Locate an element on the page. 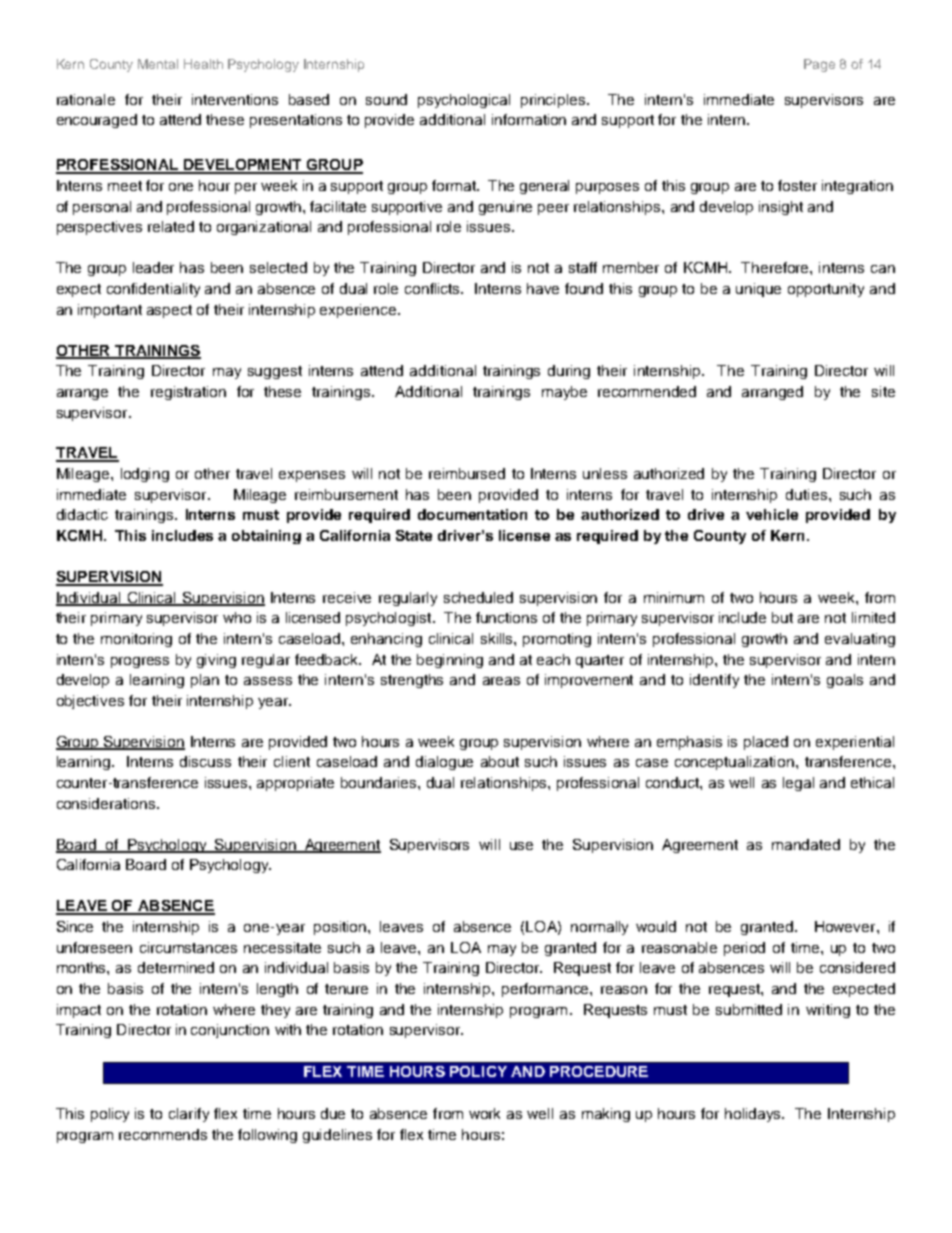  during is located at coordinates (569, 372).
